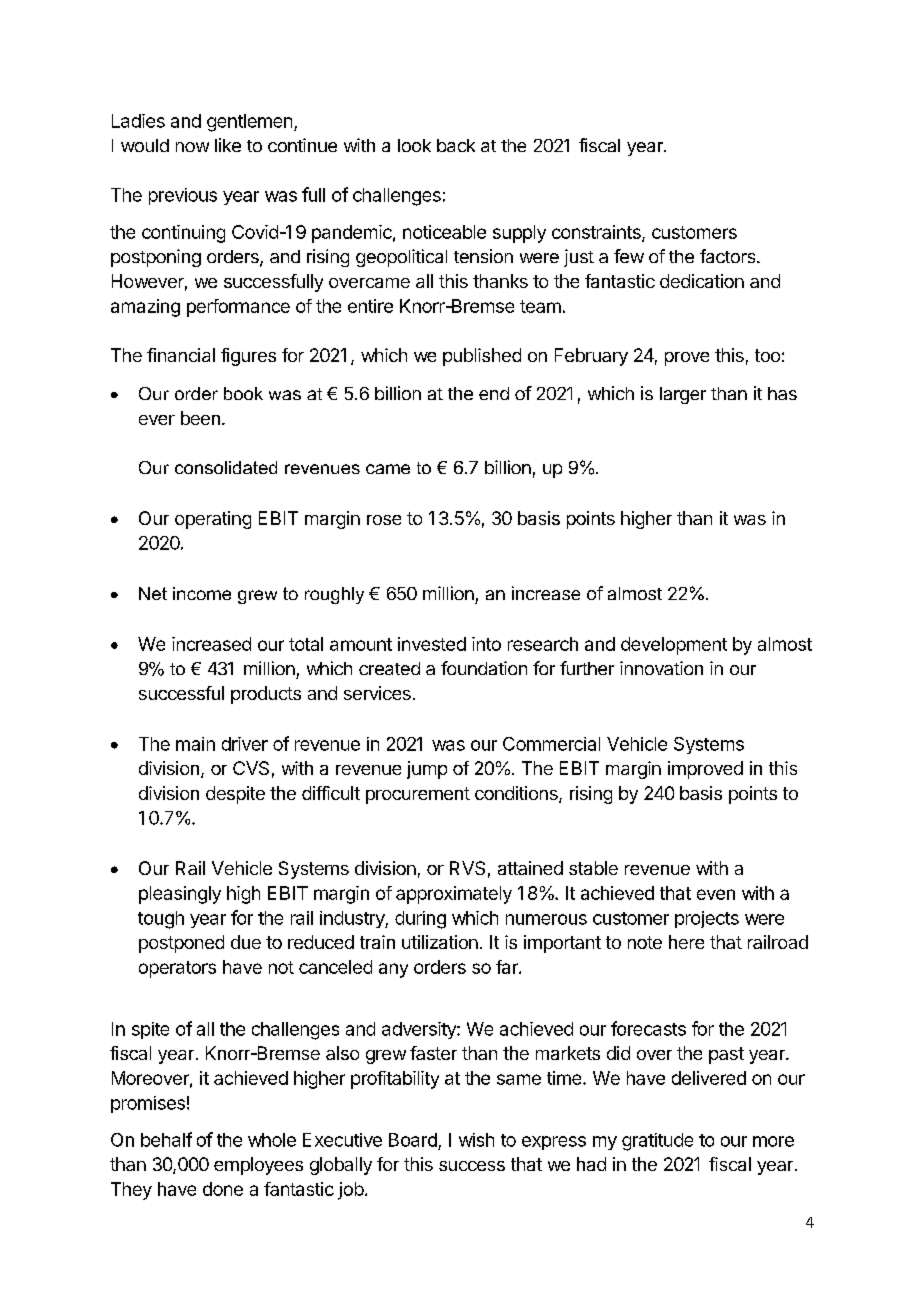 This screenshot has width=924, height=1308. I want to click on CVS, so click(251, 768).
